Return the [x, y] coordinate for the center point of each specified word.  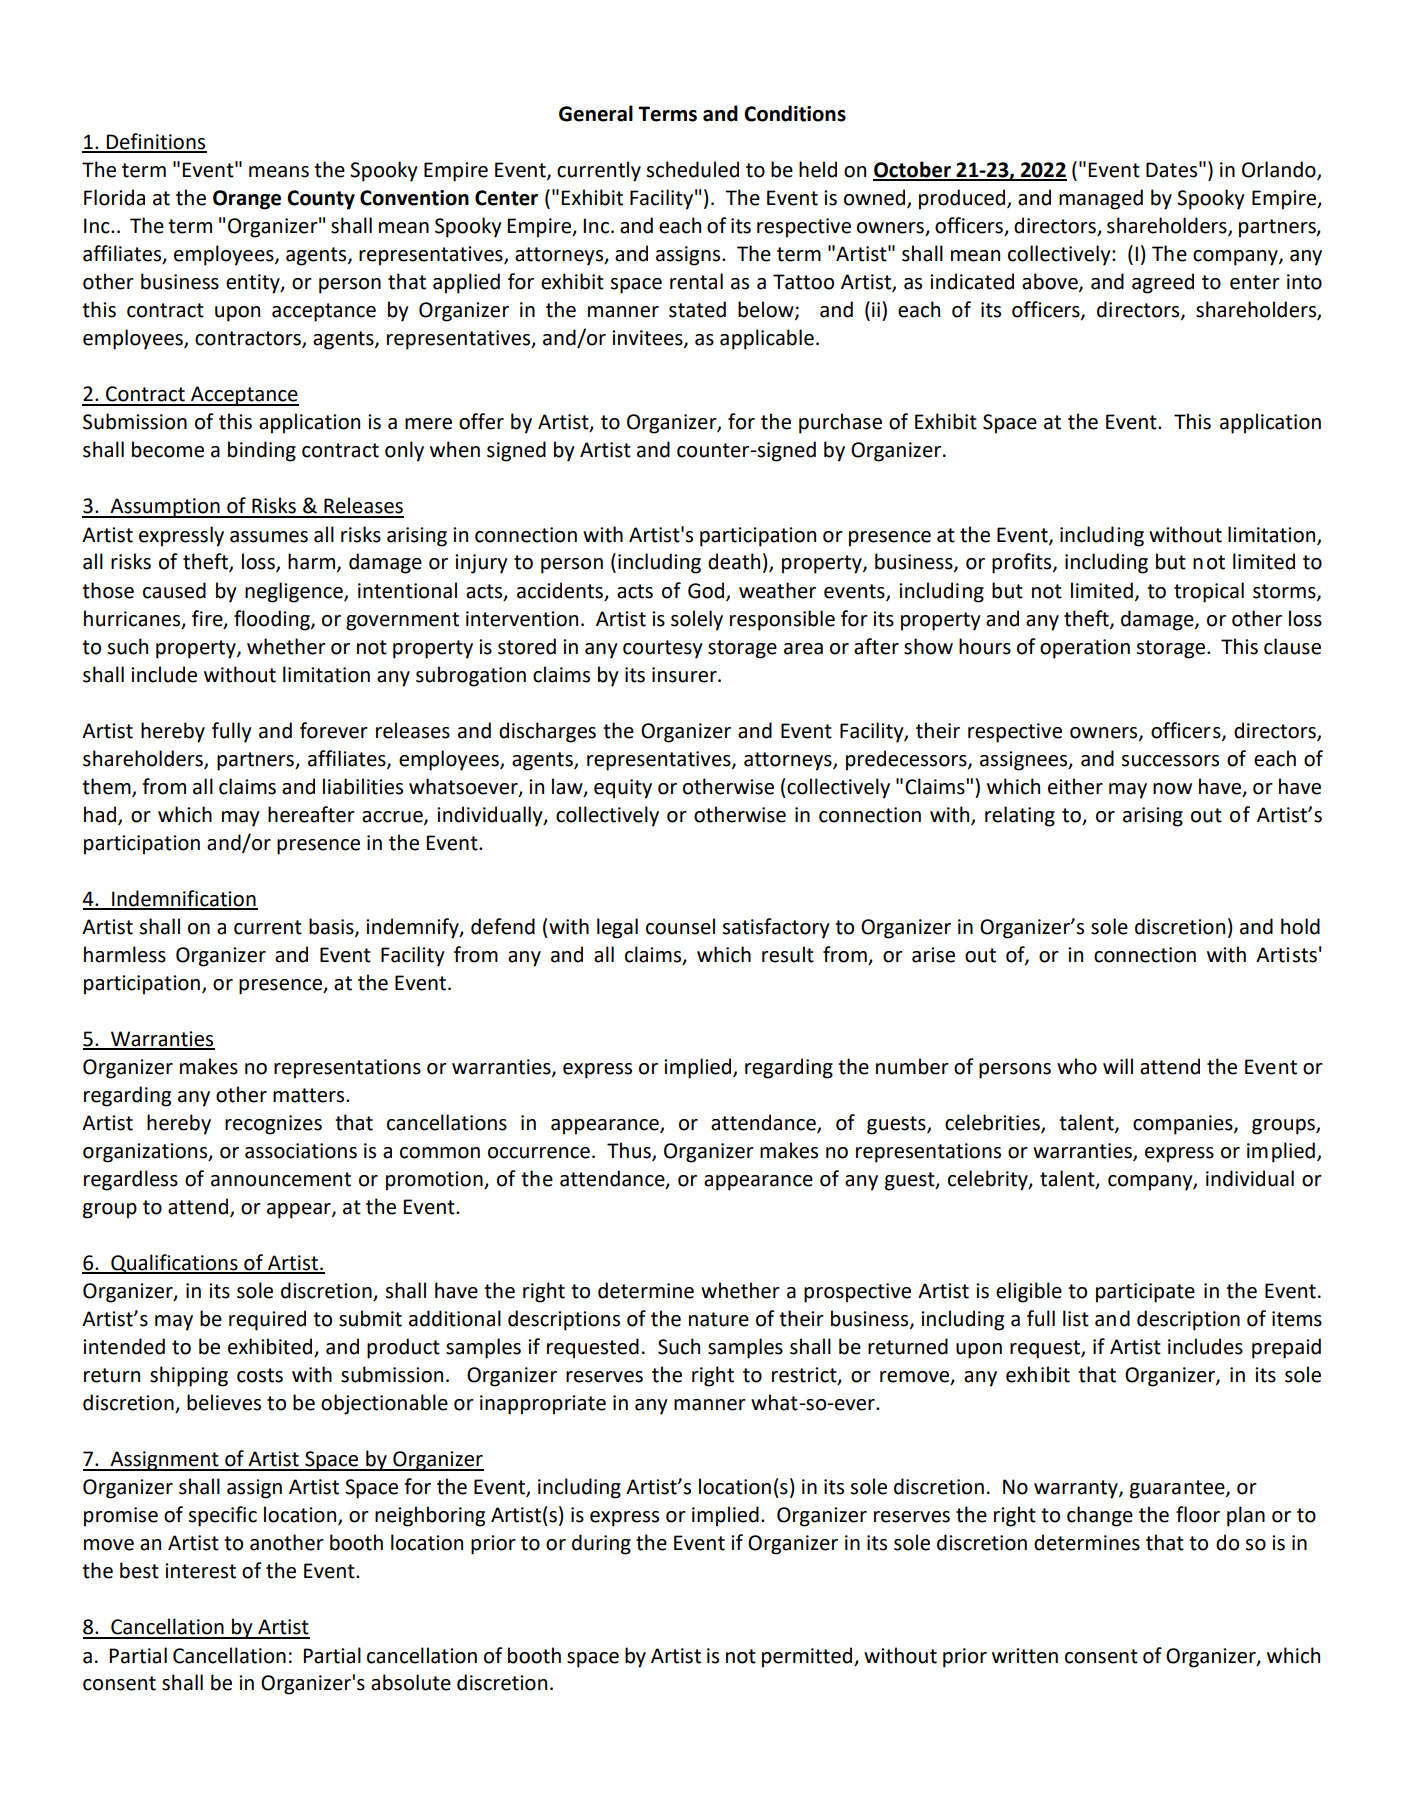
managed [1101, 199]
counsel [680, 926]
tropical [1209, 592]
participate [1145, 1293]
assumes [269, 537]
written [1025, 1656]
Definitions [156, 142]
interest [200, 1571]
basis [332, 927]
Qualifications [174, 1264]
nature [719, 1319]
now [1172, 789]
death [734, 561]
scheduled [693, 169]
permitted [808, 1657]
